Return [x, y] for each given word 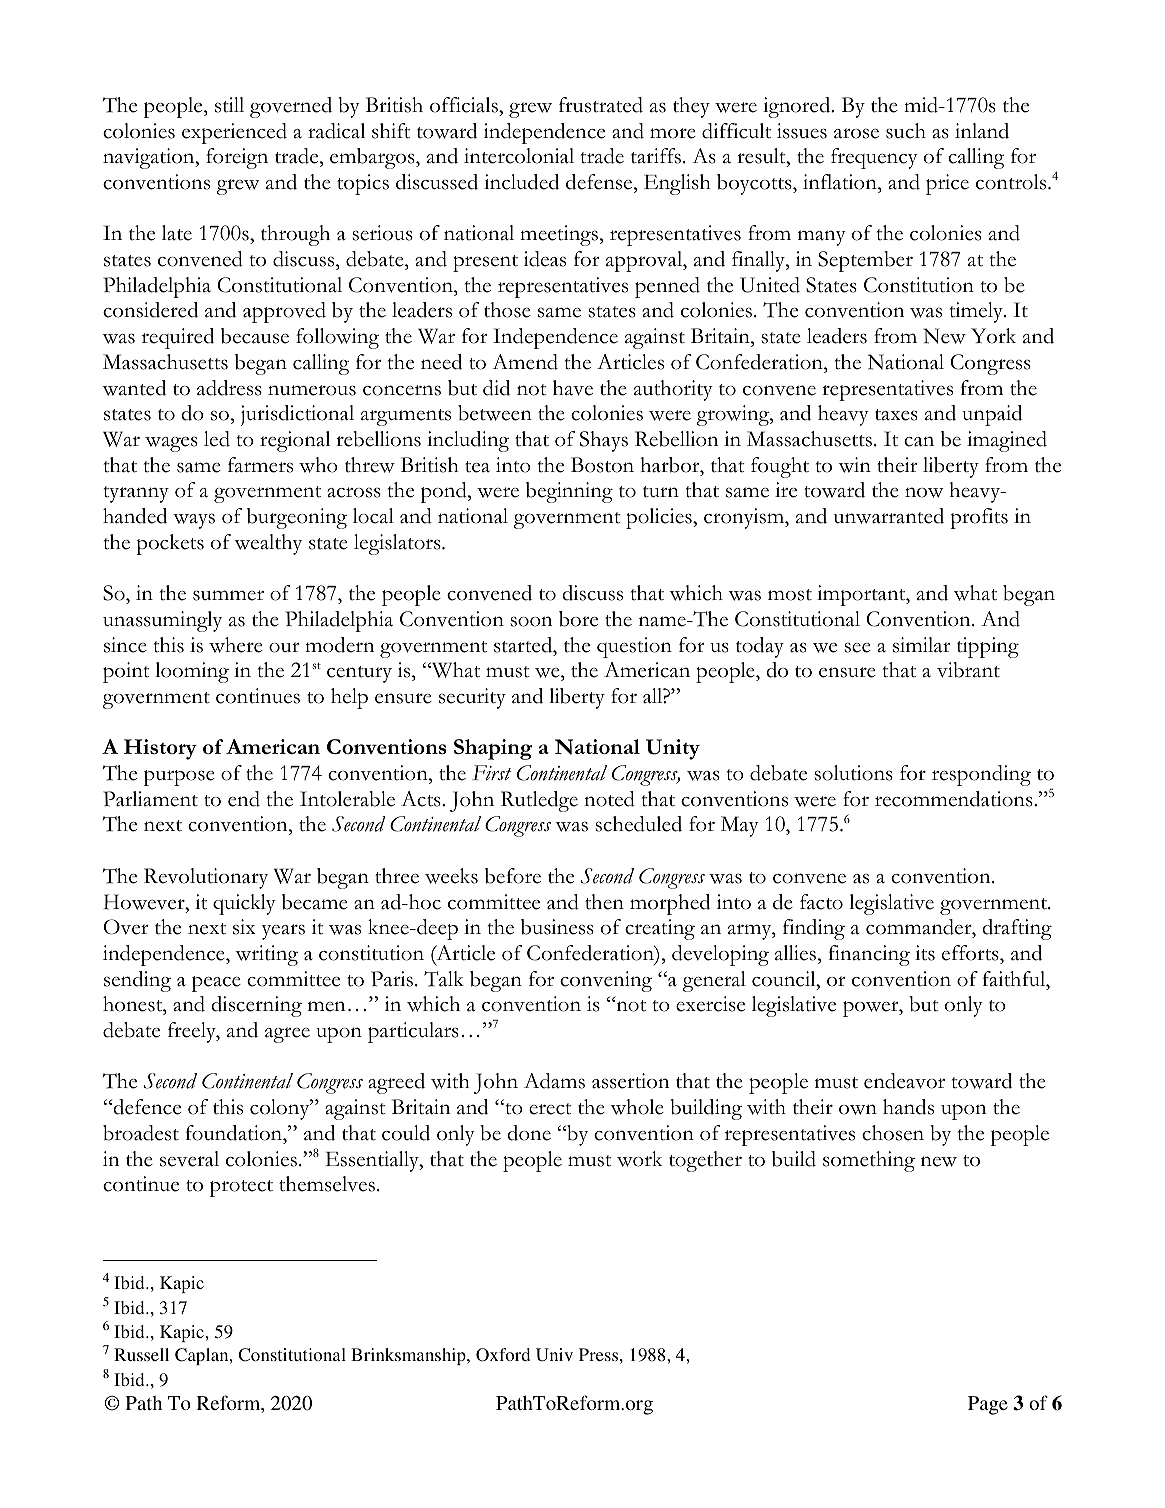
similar [921, 645]
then [604, 902]
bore [578, 619]
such [906, 131]
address [229, 388]
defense [600, 182]
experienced [234, 133]
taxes [896, 415]
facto [821, 902]
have [573, 388]
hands [908, 1107]
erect [550, 1109]
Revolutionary [206, 878]
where [236, 645]
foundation [235, 1133]
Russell [141, 1354]
